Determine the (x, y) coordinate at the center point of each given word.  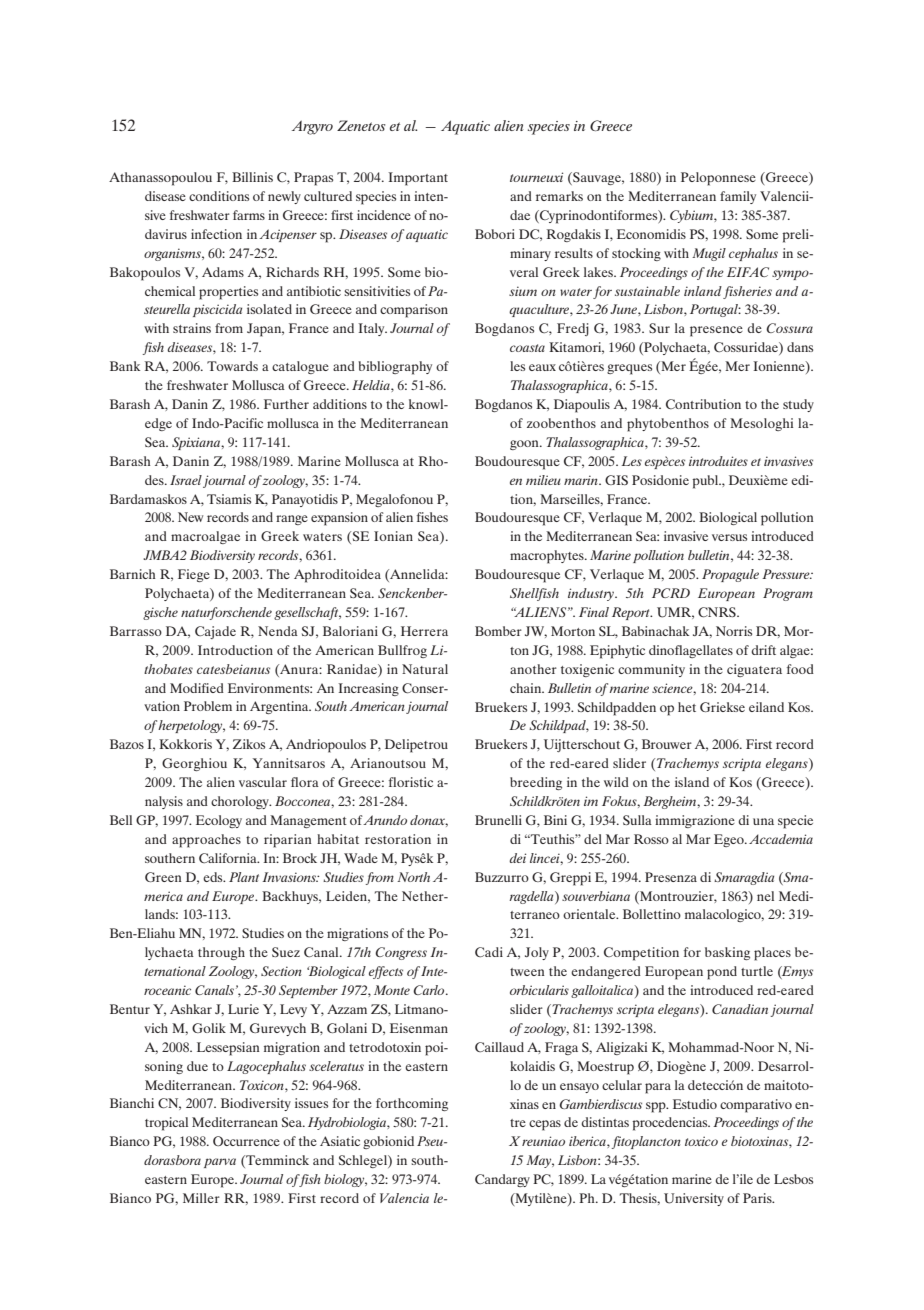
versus (729, 537)
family (738, 197)
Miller (201, 1198)
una (763, 821)
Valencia (404, 1198)
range (292, 520)
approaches (206, 841)
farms (249, 215)
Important (418, 179)
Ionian (393, 536)
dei (517, 858)
